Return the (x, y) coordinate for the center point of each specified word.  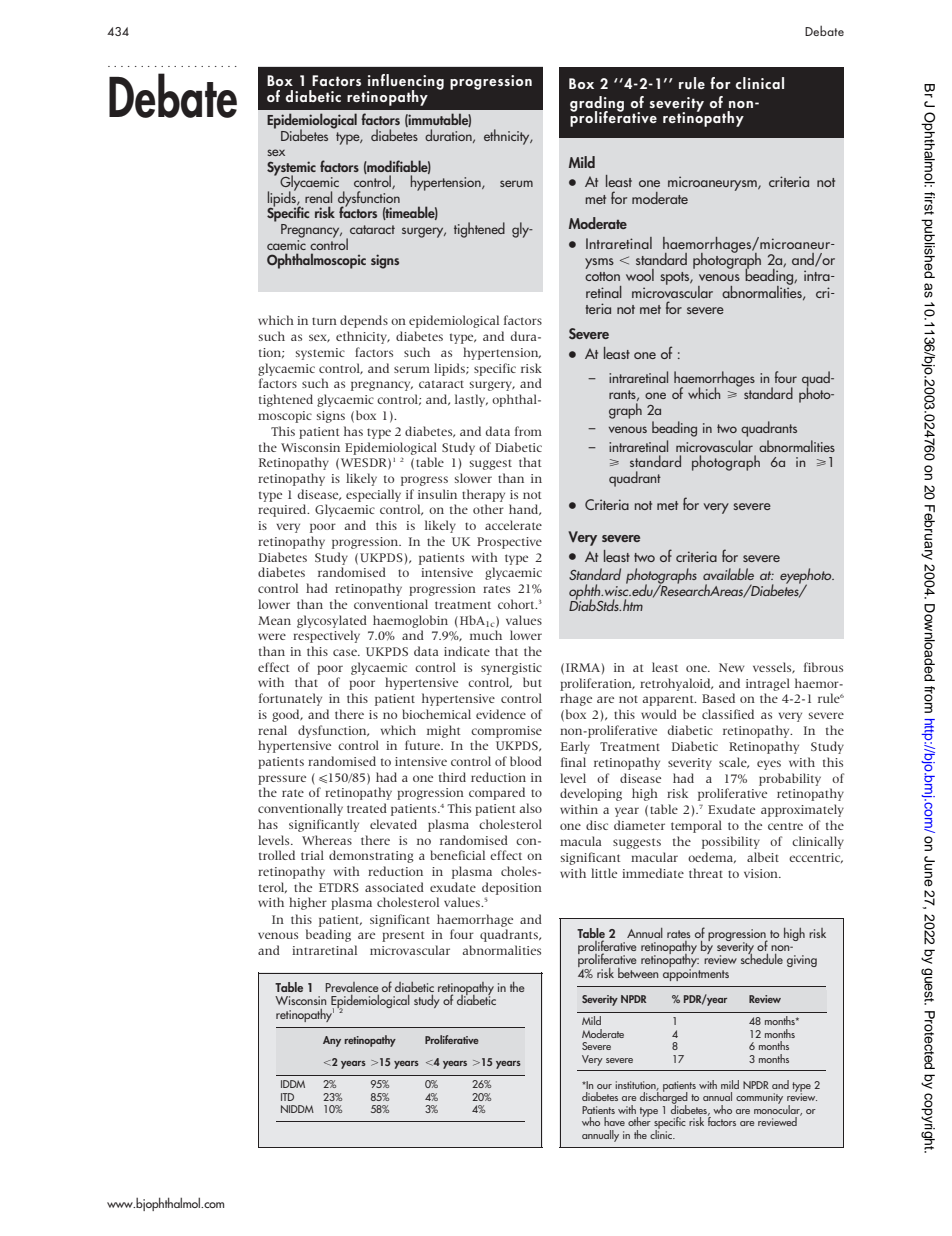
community (759, 1098)
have (614, 1121)
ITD (287, 1097)
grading (597, 105)
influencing (405, 83)
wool (640, 275)
